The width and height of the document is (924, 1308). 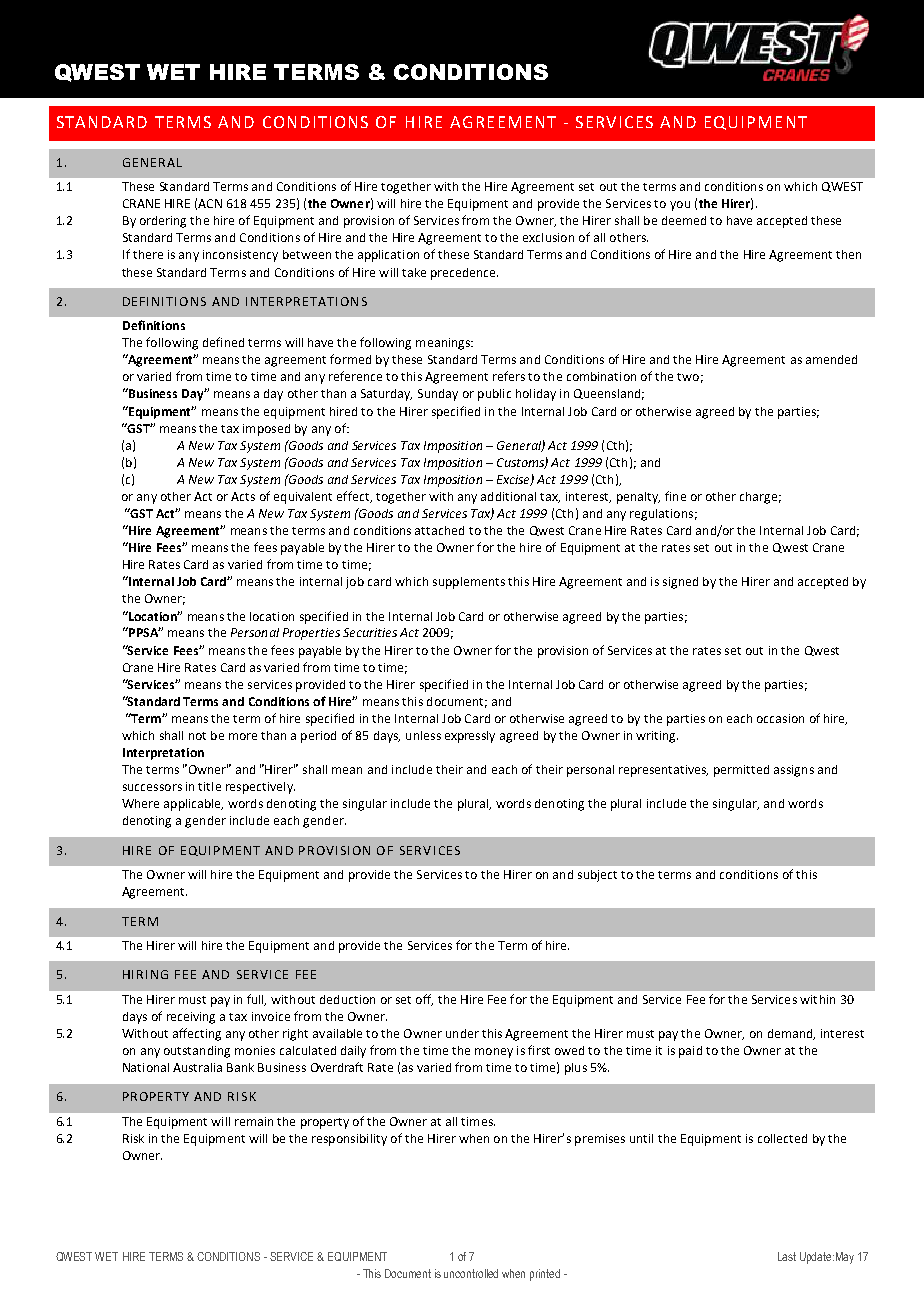 What do you see at coordinates (548, 237) in the document?
I see `exclusion` at bounding box center [548, 237].
